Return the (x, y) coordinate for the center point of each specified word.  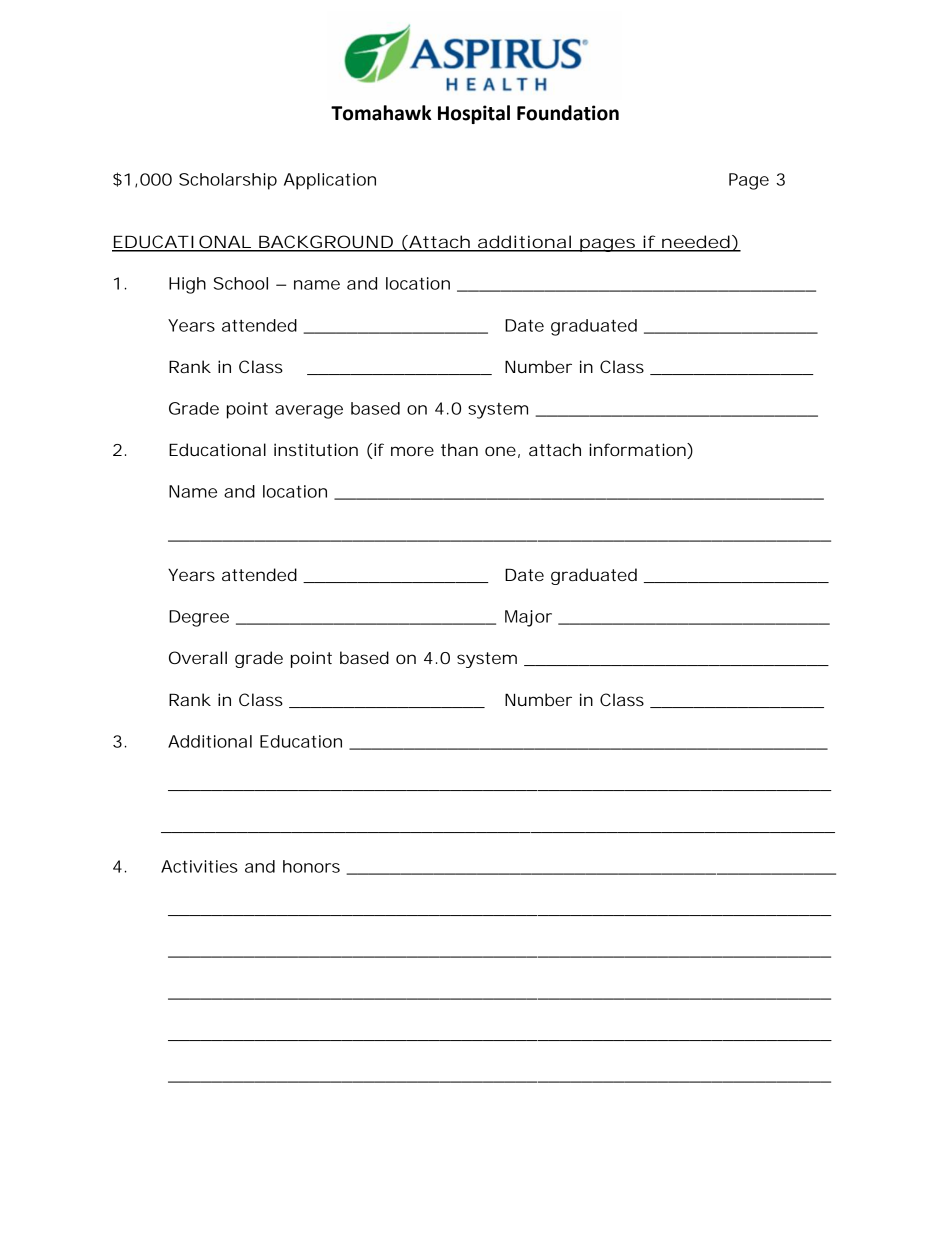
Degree (199, 618)
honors (311, 866)
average (309, 412)
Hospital (474, 114)
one (500, 451)
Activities (199, 866)
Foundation (568, 113)
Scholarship (228, 181)
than (459, 449)
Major (528, 618)
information (638, 451)
